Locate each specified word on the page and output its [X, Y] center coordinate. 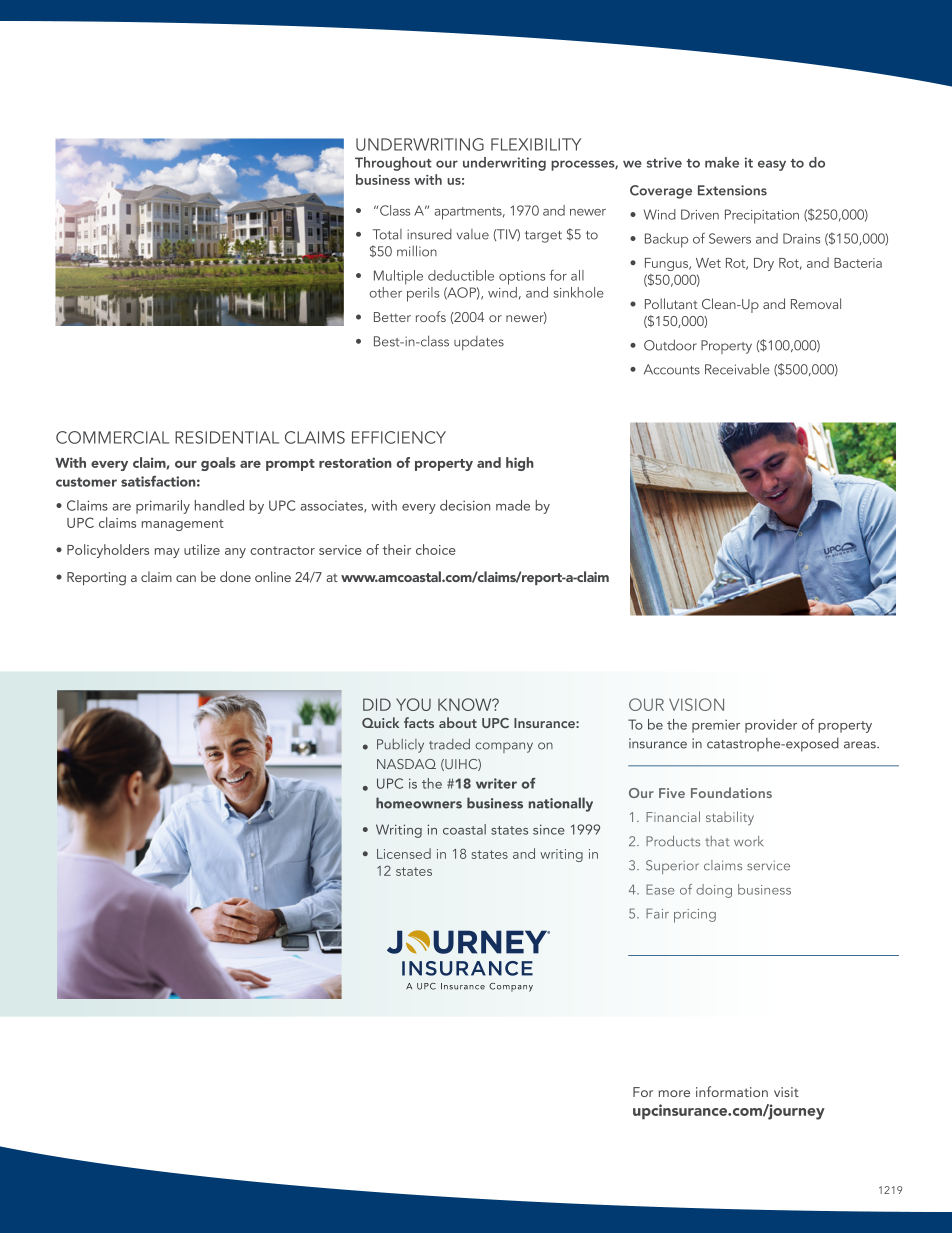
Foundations [731, 792]
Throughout [393, 164]
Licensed [404, 853]
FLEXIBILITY [536, 144]
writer [496, 783]
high [520, 464]
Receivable [737, 369]
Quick [380, 722]
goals [218, 464]
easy [772, 165]
